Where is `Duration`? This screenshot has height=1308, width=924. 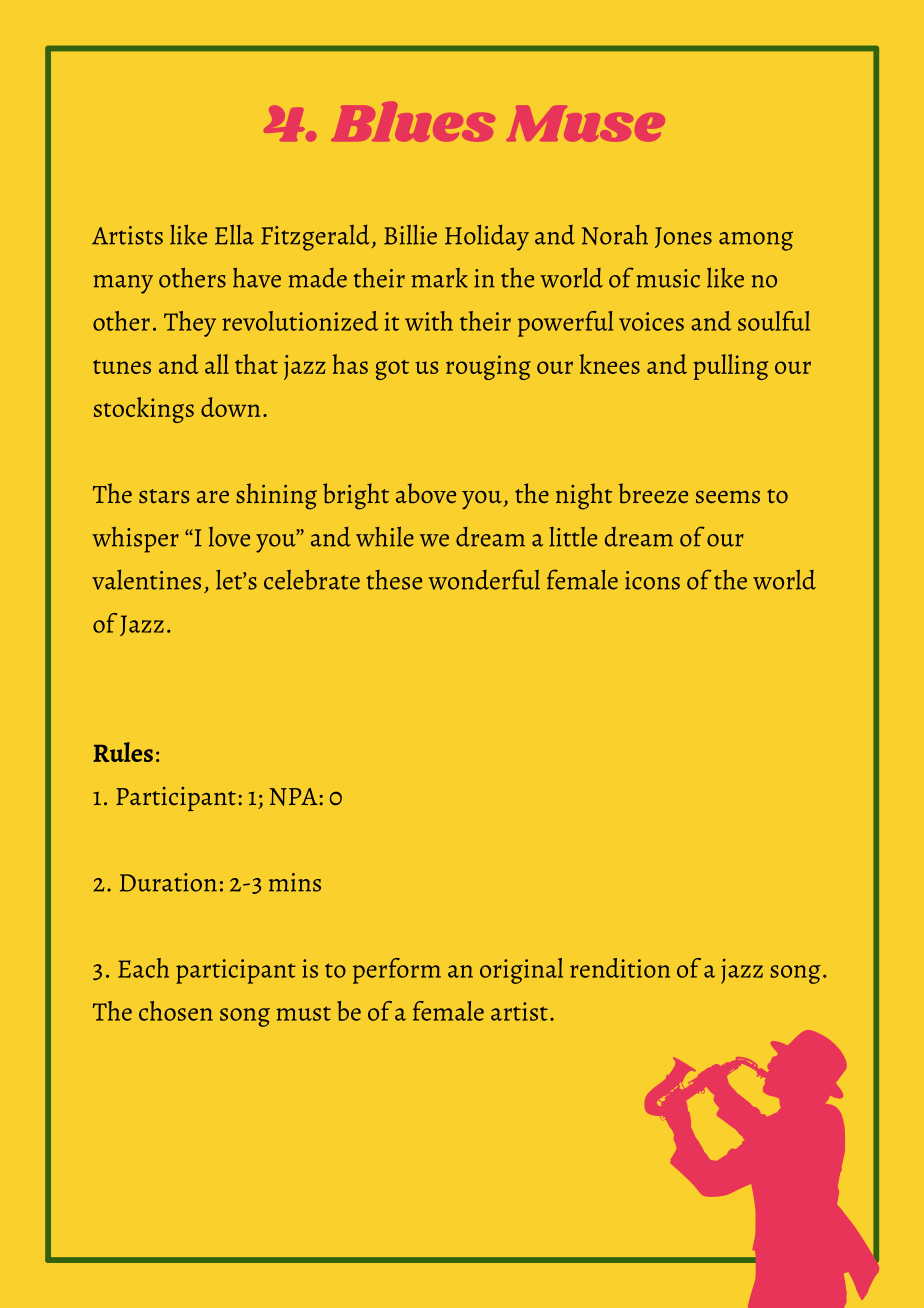 Duration is located at coordinates (168, 882).
